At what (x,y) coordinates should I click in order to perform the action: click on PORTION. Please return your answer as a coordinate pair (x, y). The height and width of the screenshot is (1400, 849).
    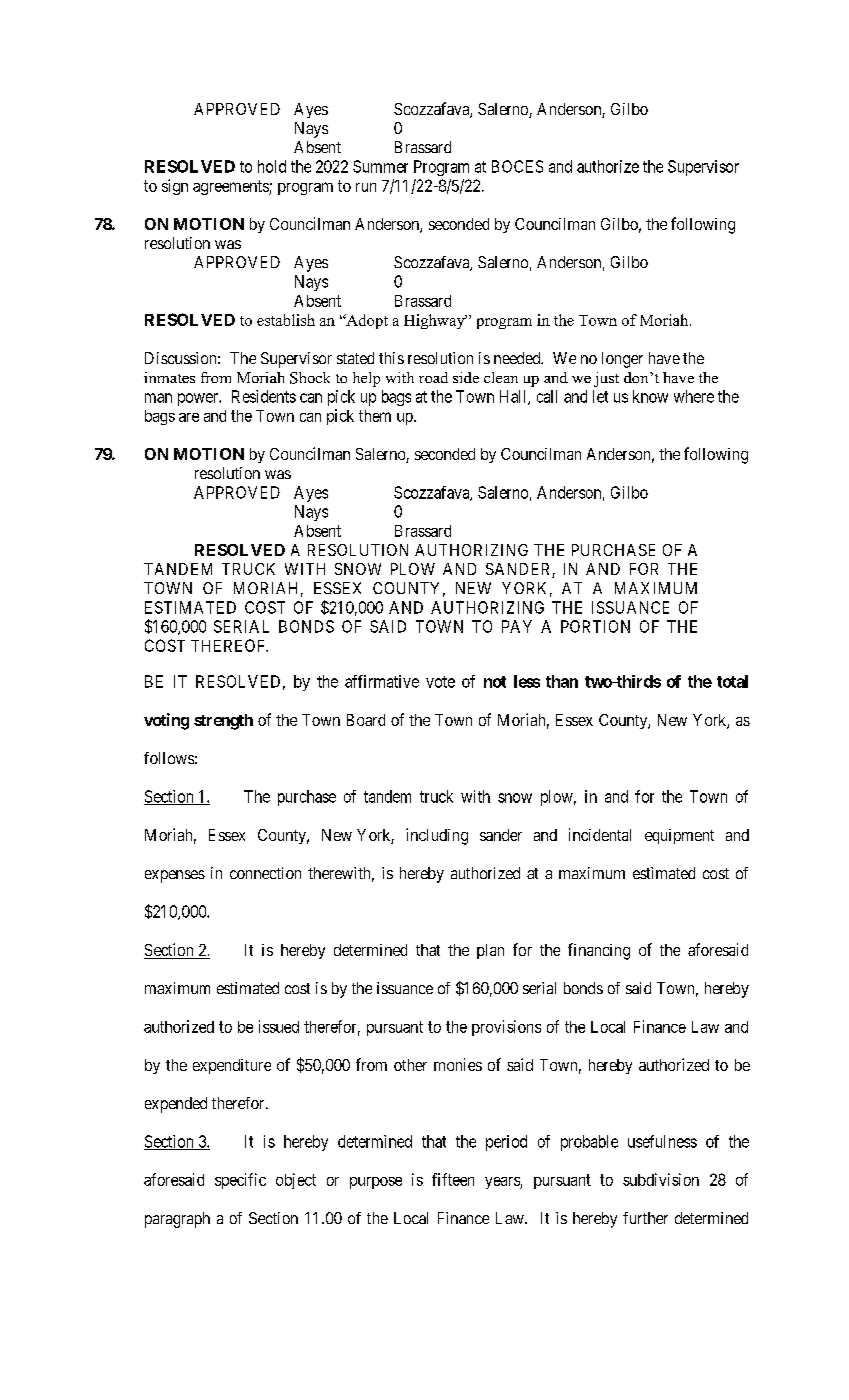
    Looking at the image, I should click on (595, 626).
